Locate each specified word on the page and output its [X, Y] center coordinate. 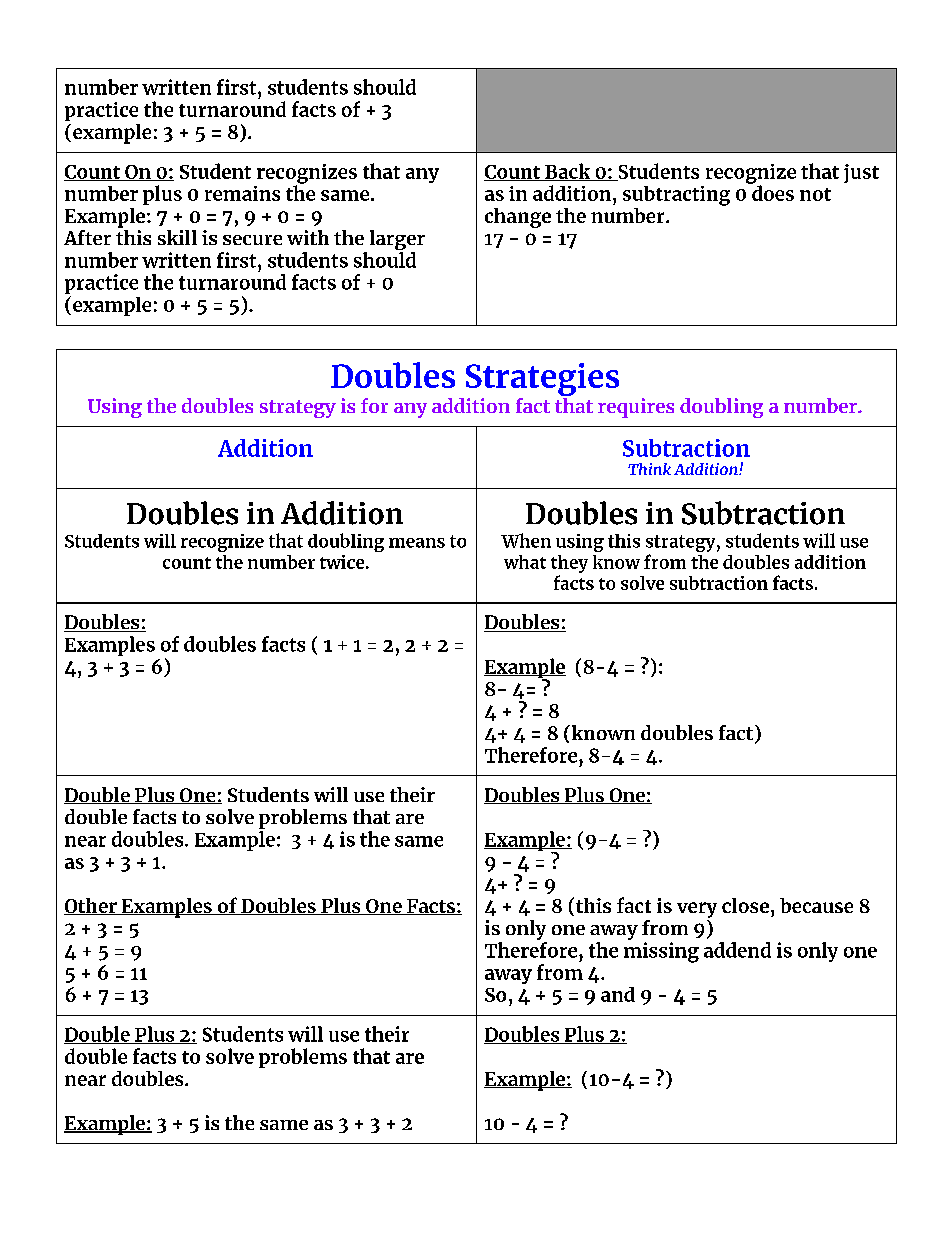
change [518, 218]
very [697, 910]
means [417, 543]
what [525, 562]
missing [661, 952]
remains [242, 193]
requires [636, 408]
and [618, 994]
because [816, 905]
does [772, 192]
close [745, 905]
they [569, 564]
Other [91, 906]
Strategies [542, 379]
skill [177, 237]
